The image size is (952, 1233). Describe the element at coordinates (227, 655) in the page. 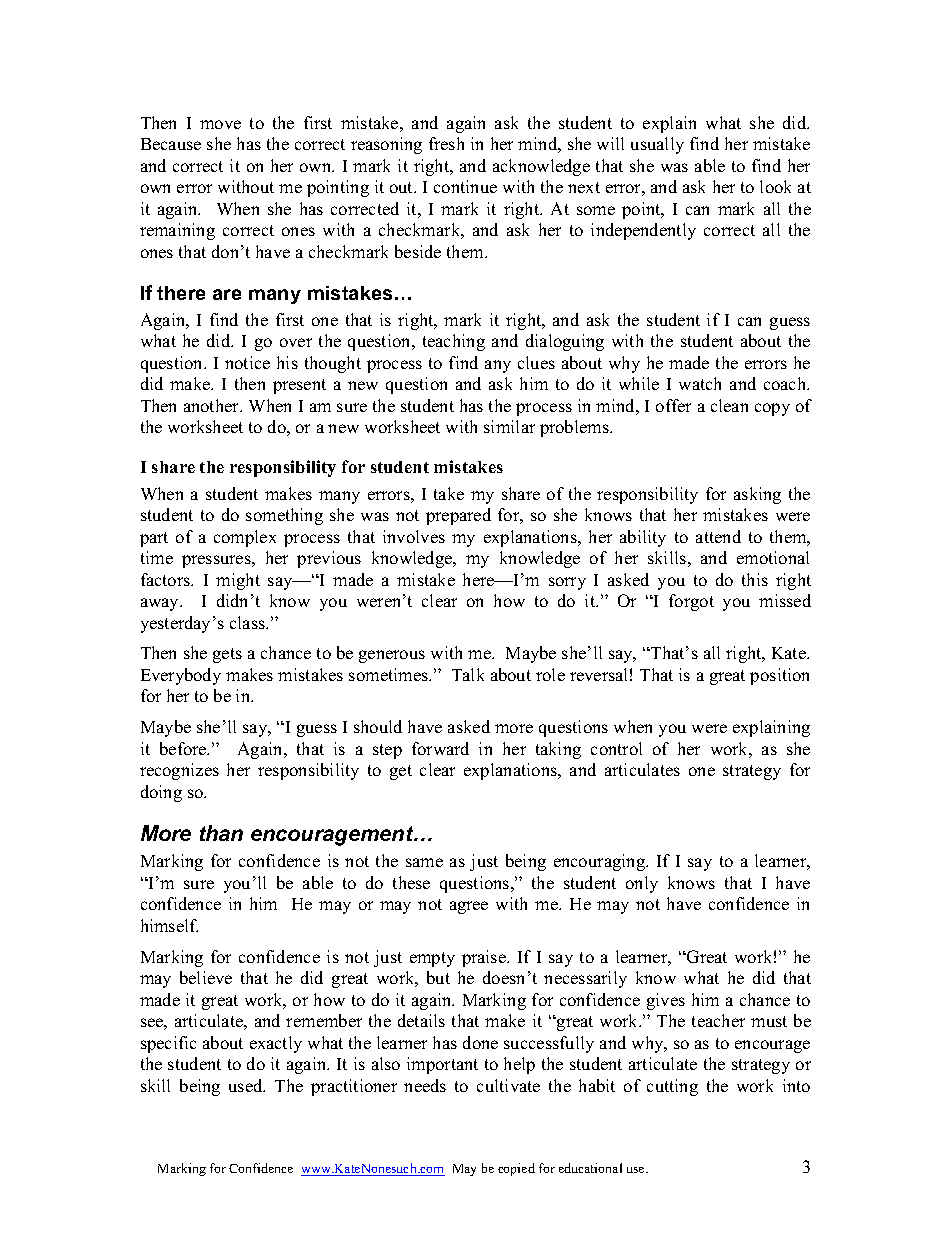

I see `gets` at that location.
